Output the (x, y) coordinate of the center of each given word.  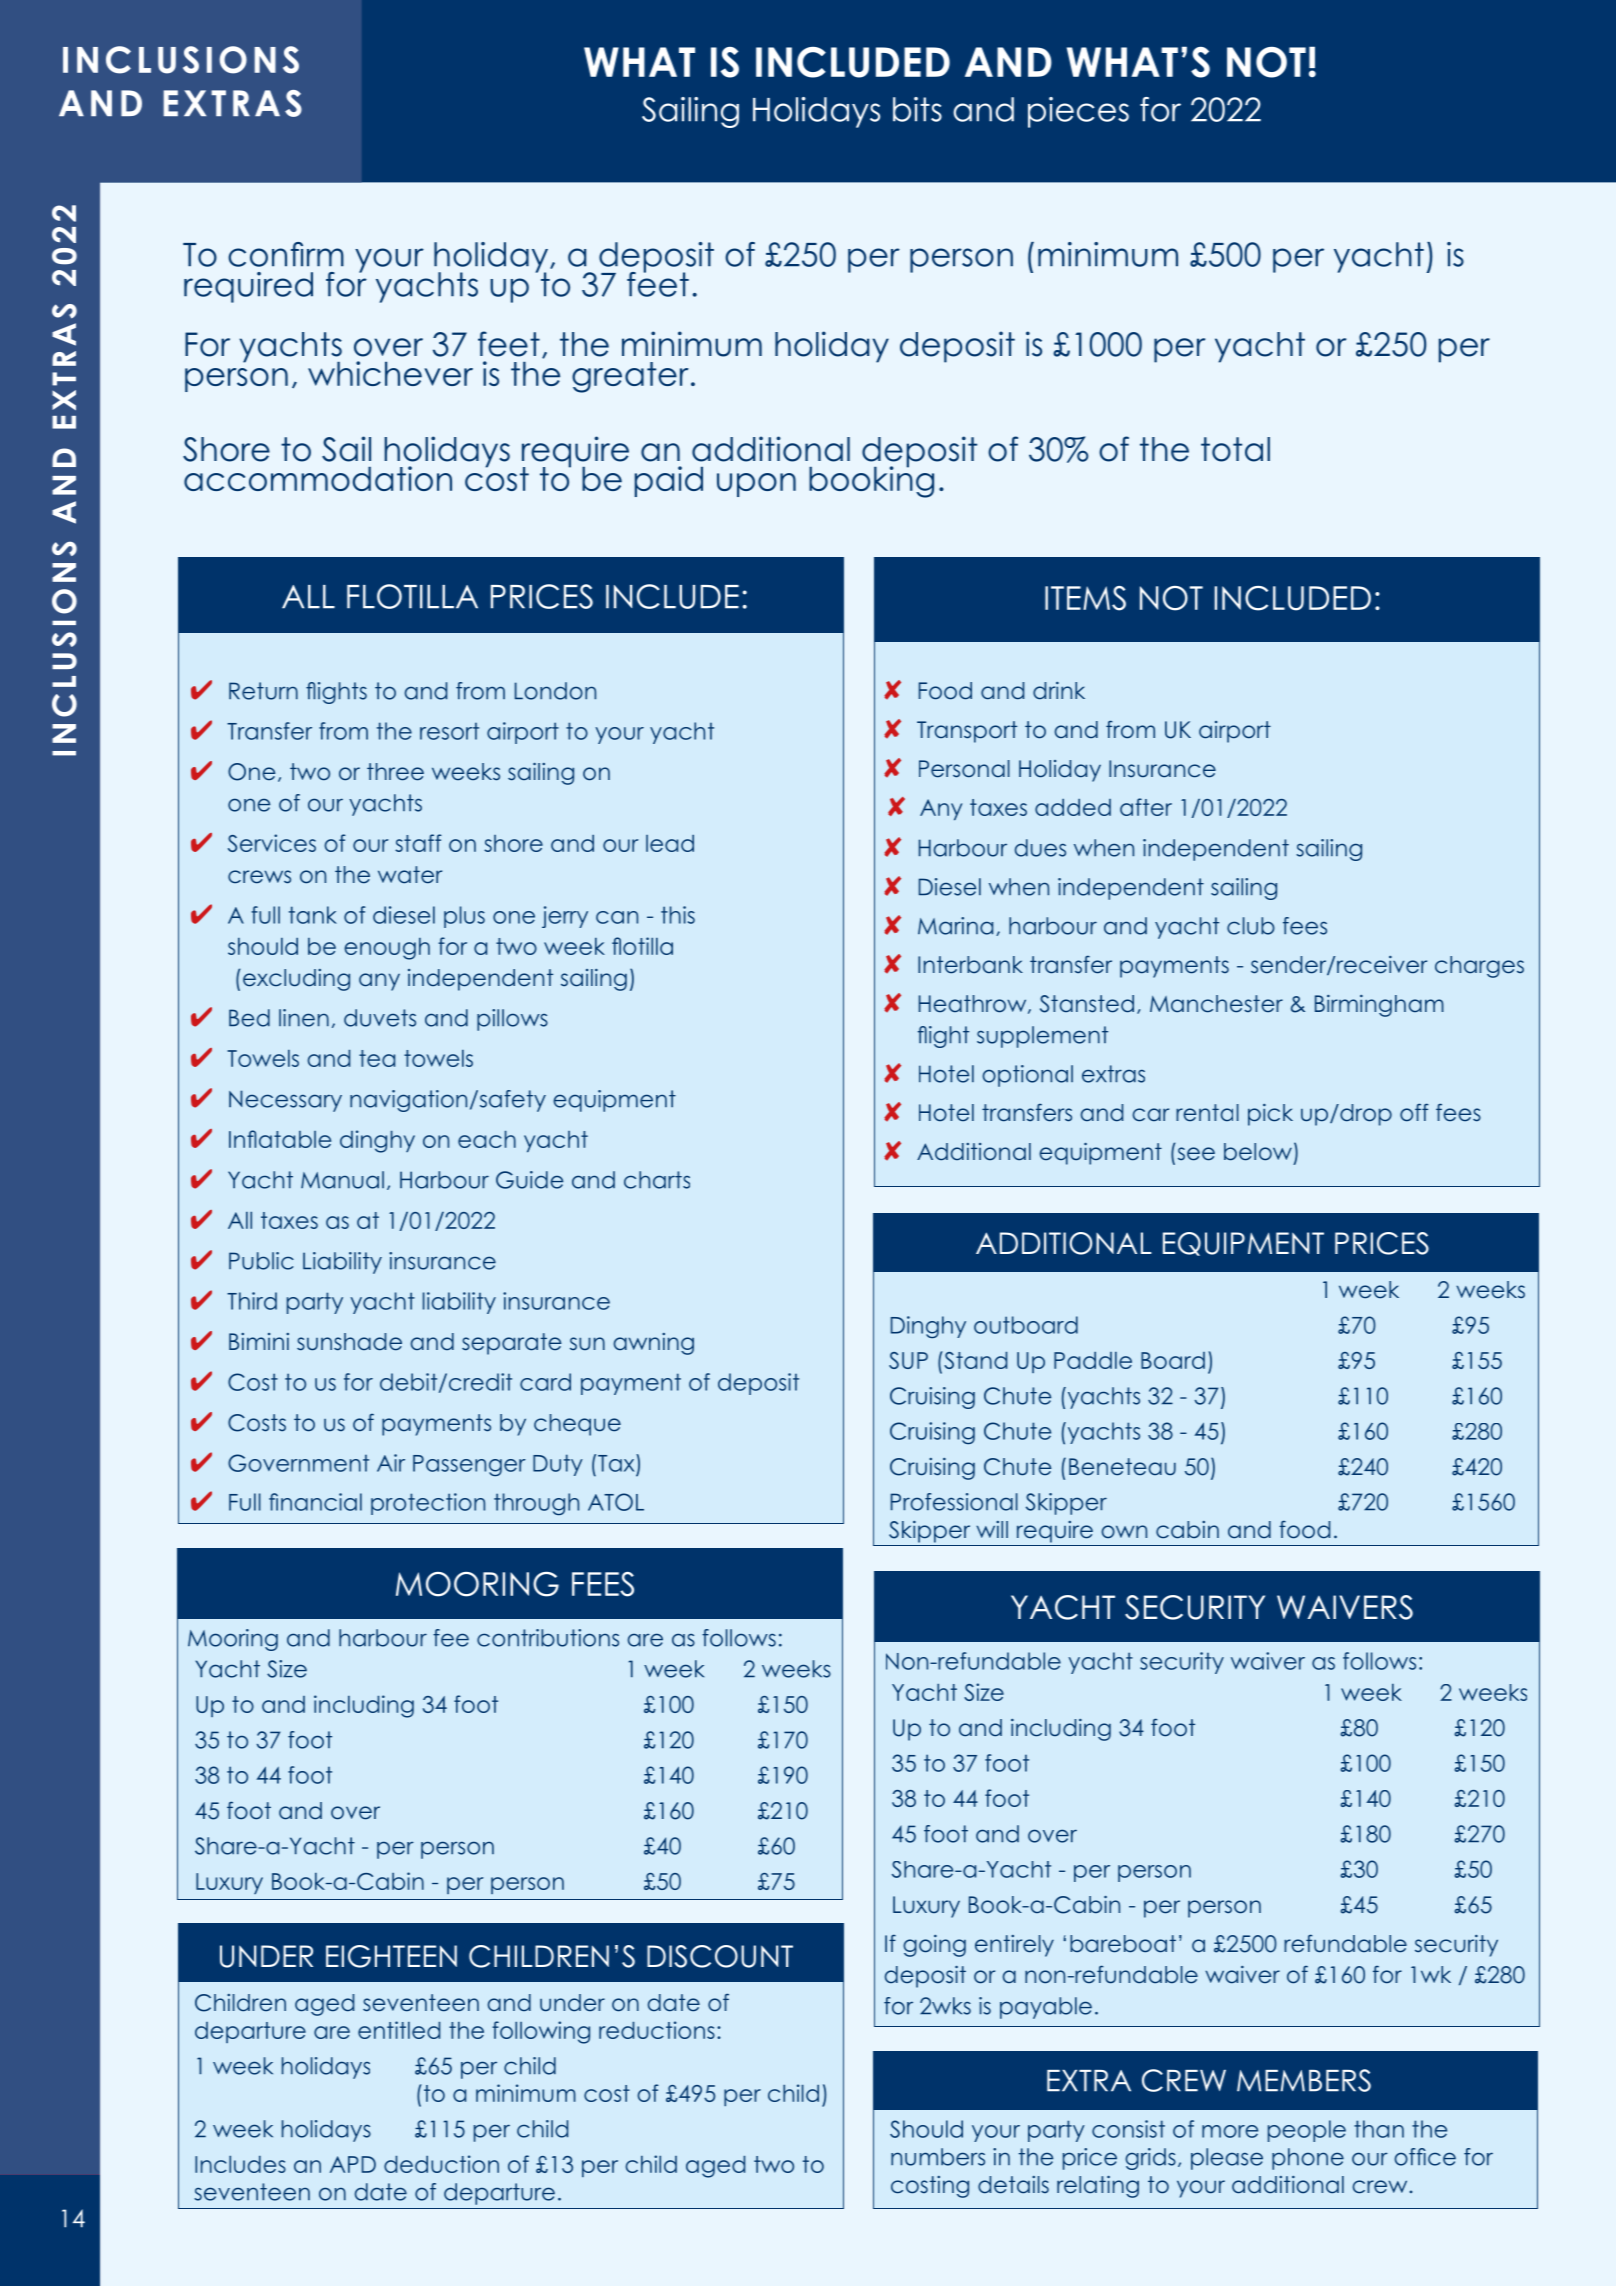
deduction (441, 2164)
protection (428, 1504)
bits (917, 109)
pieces (1078, 112)
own (1124, 1532)
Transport (967, 732)
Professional (954, 1502)
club (1251, 926)
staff (418, 843)
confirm (286, 254)
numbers (938, 2157)
